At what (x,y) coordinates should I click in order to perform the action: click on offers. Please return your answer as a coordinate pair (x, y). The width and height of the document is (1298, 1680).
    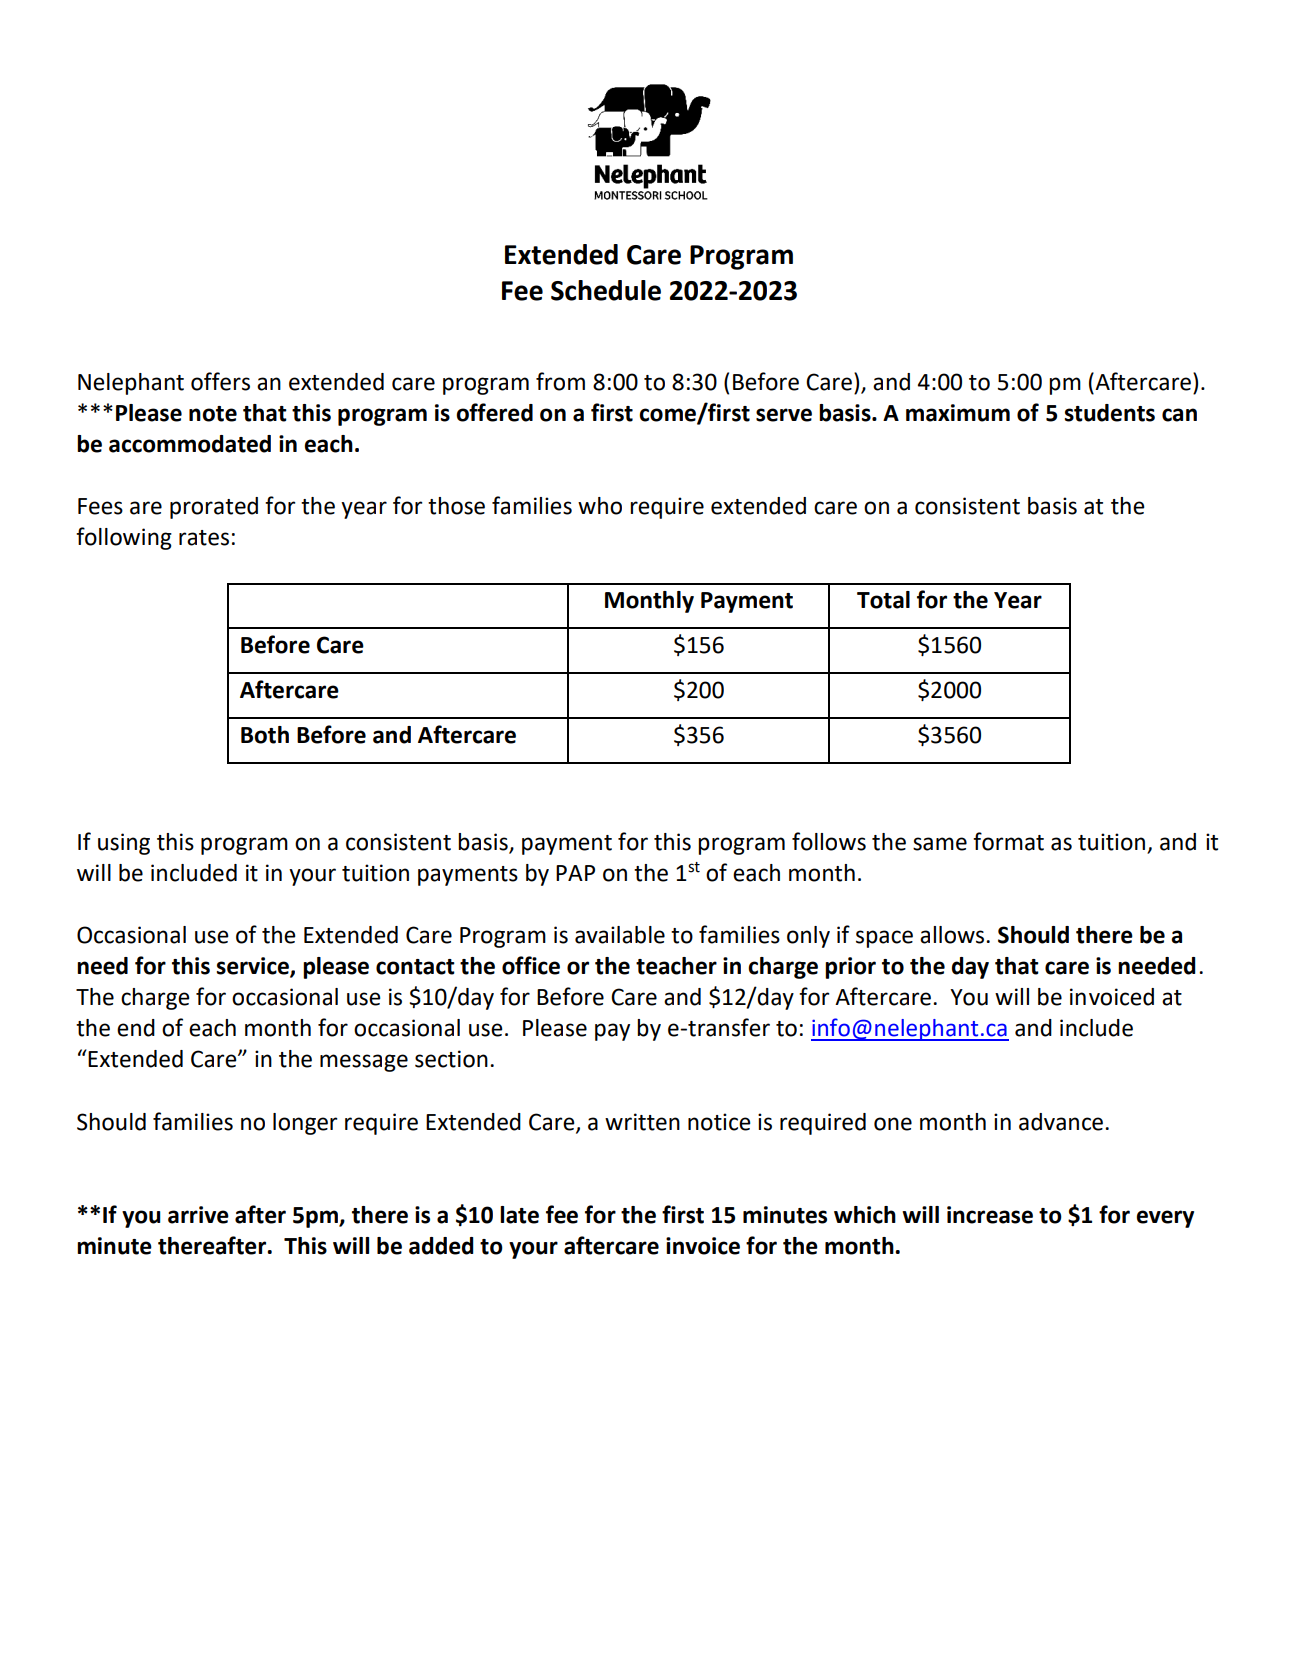
    Looking at the image, I should click on (220, 381).
